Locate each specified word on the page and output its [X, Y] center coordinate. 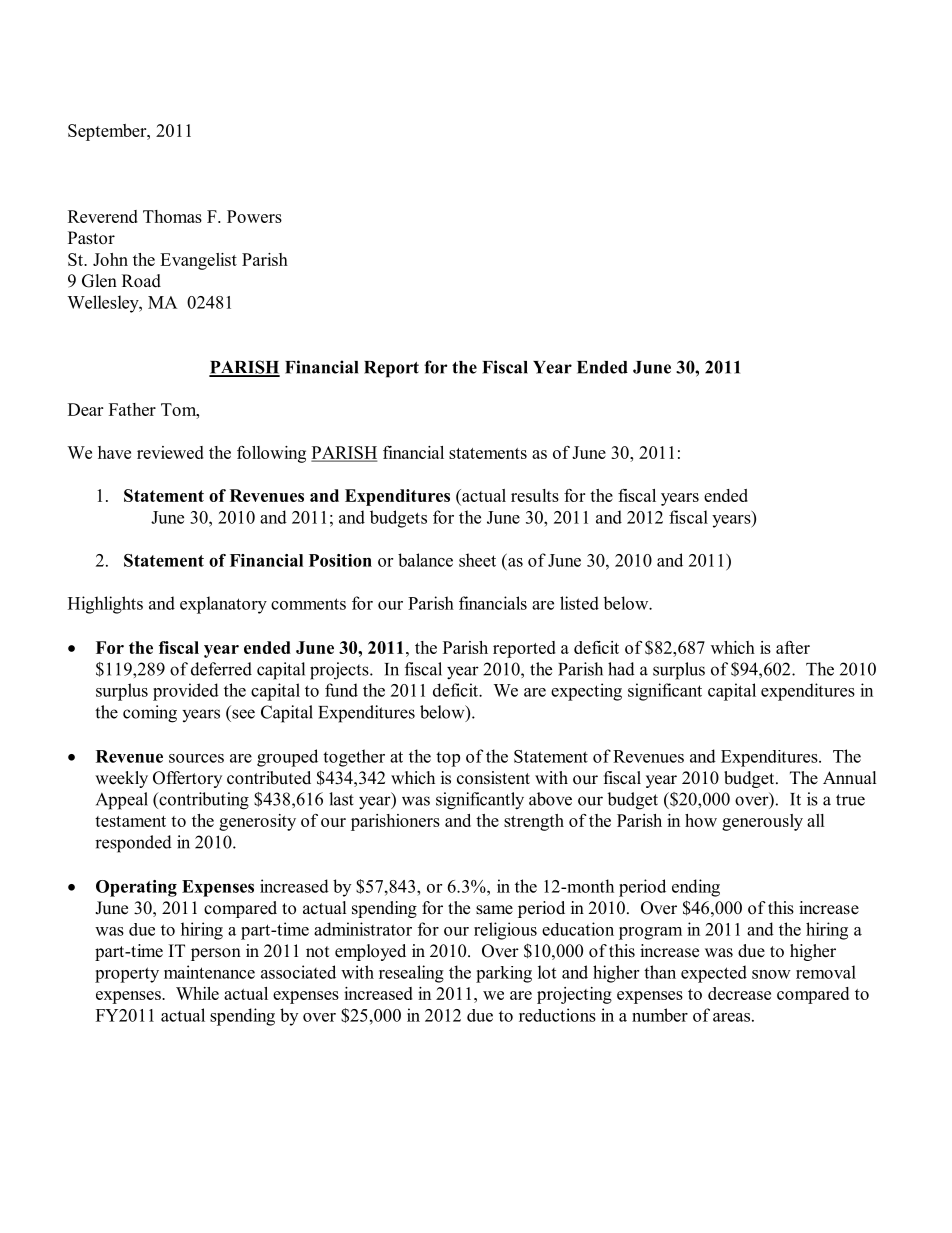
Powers [254, 216]
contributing [203, 801]
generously [762, 822]
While [197, 993]
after [793, 647]
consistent [493, 778]
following [271, 454]
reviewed [170, 452]
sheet [477, 560]
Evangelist [198, 261]
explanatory [223, 605]
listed [579, 603]
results [535, 495]
